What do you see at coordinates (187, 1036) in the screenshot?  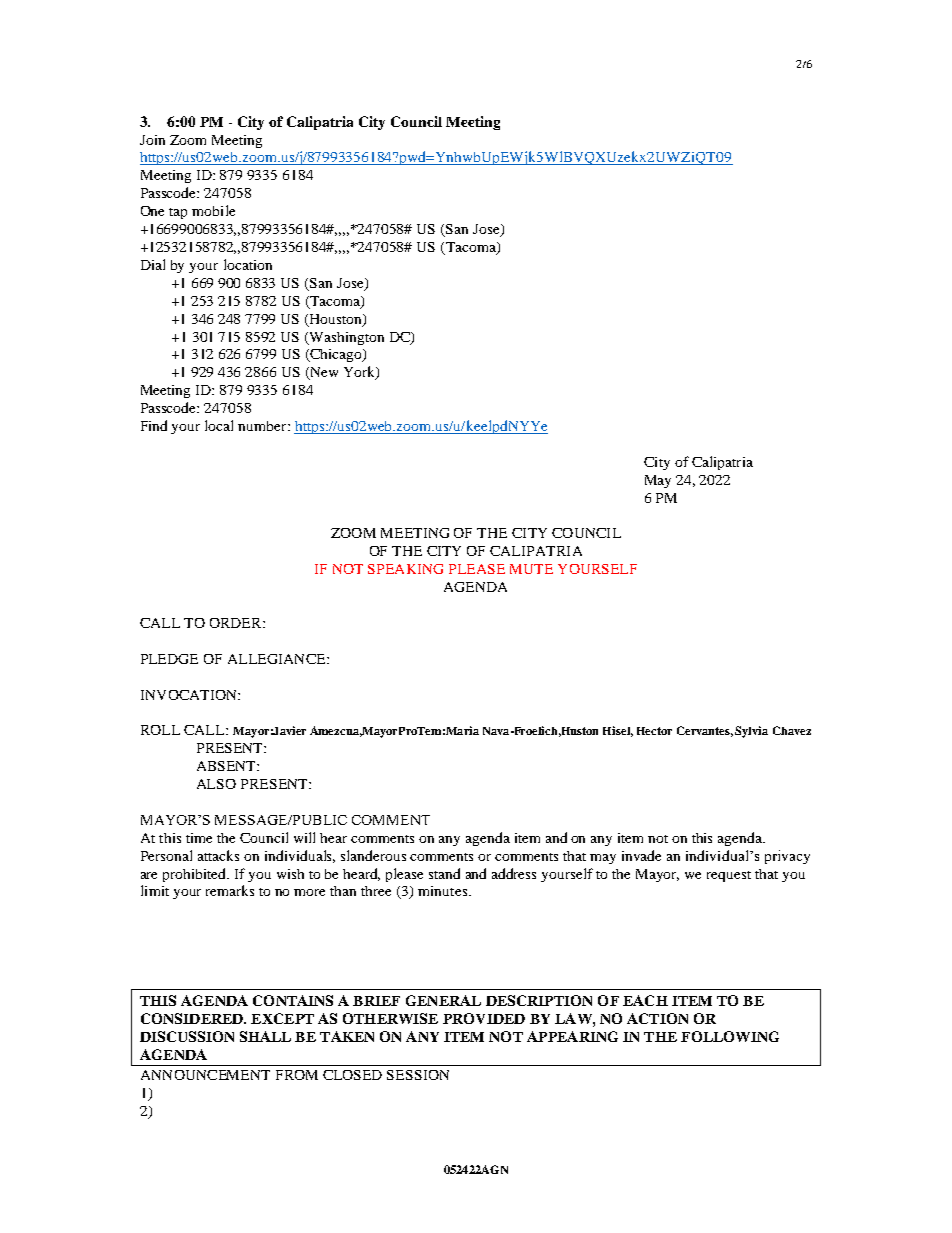 I see `DISCUSSION` at bounding box center [187, 1036].
